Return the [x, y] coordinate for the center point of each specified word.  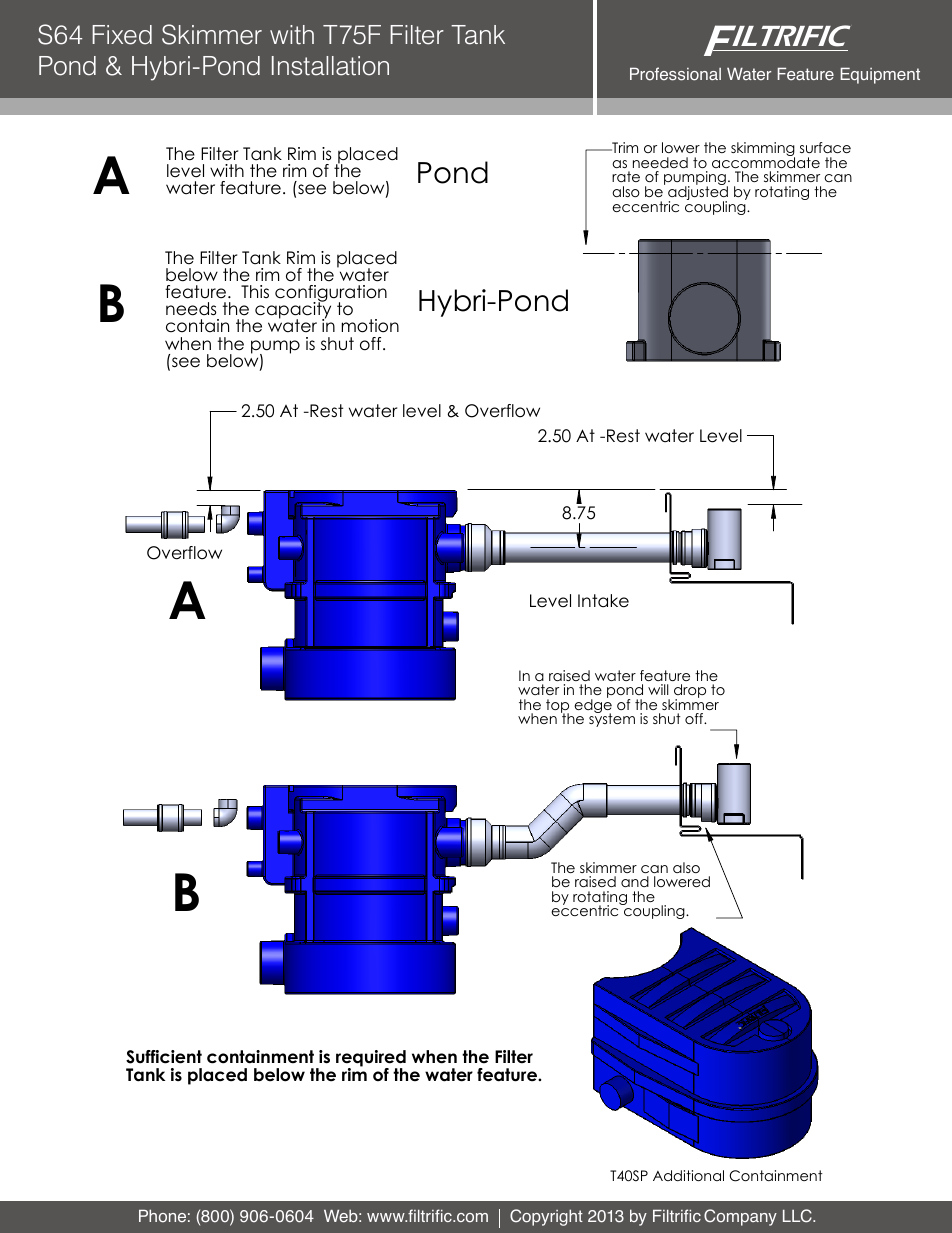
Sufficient [164, 1057]
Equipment [880, 76]
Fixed [122, 35]
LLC [798, 1215]
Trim [624, 147]
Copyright [546, 1217]
